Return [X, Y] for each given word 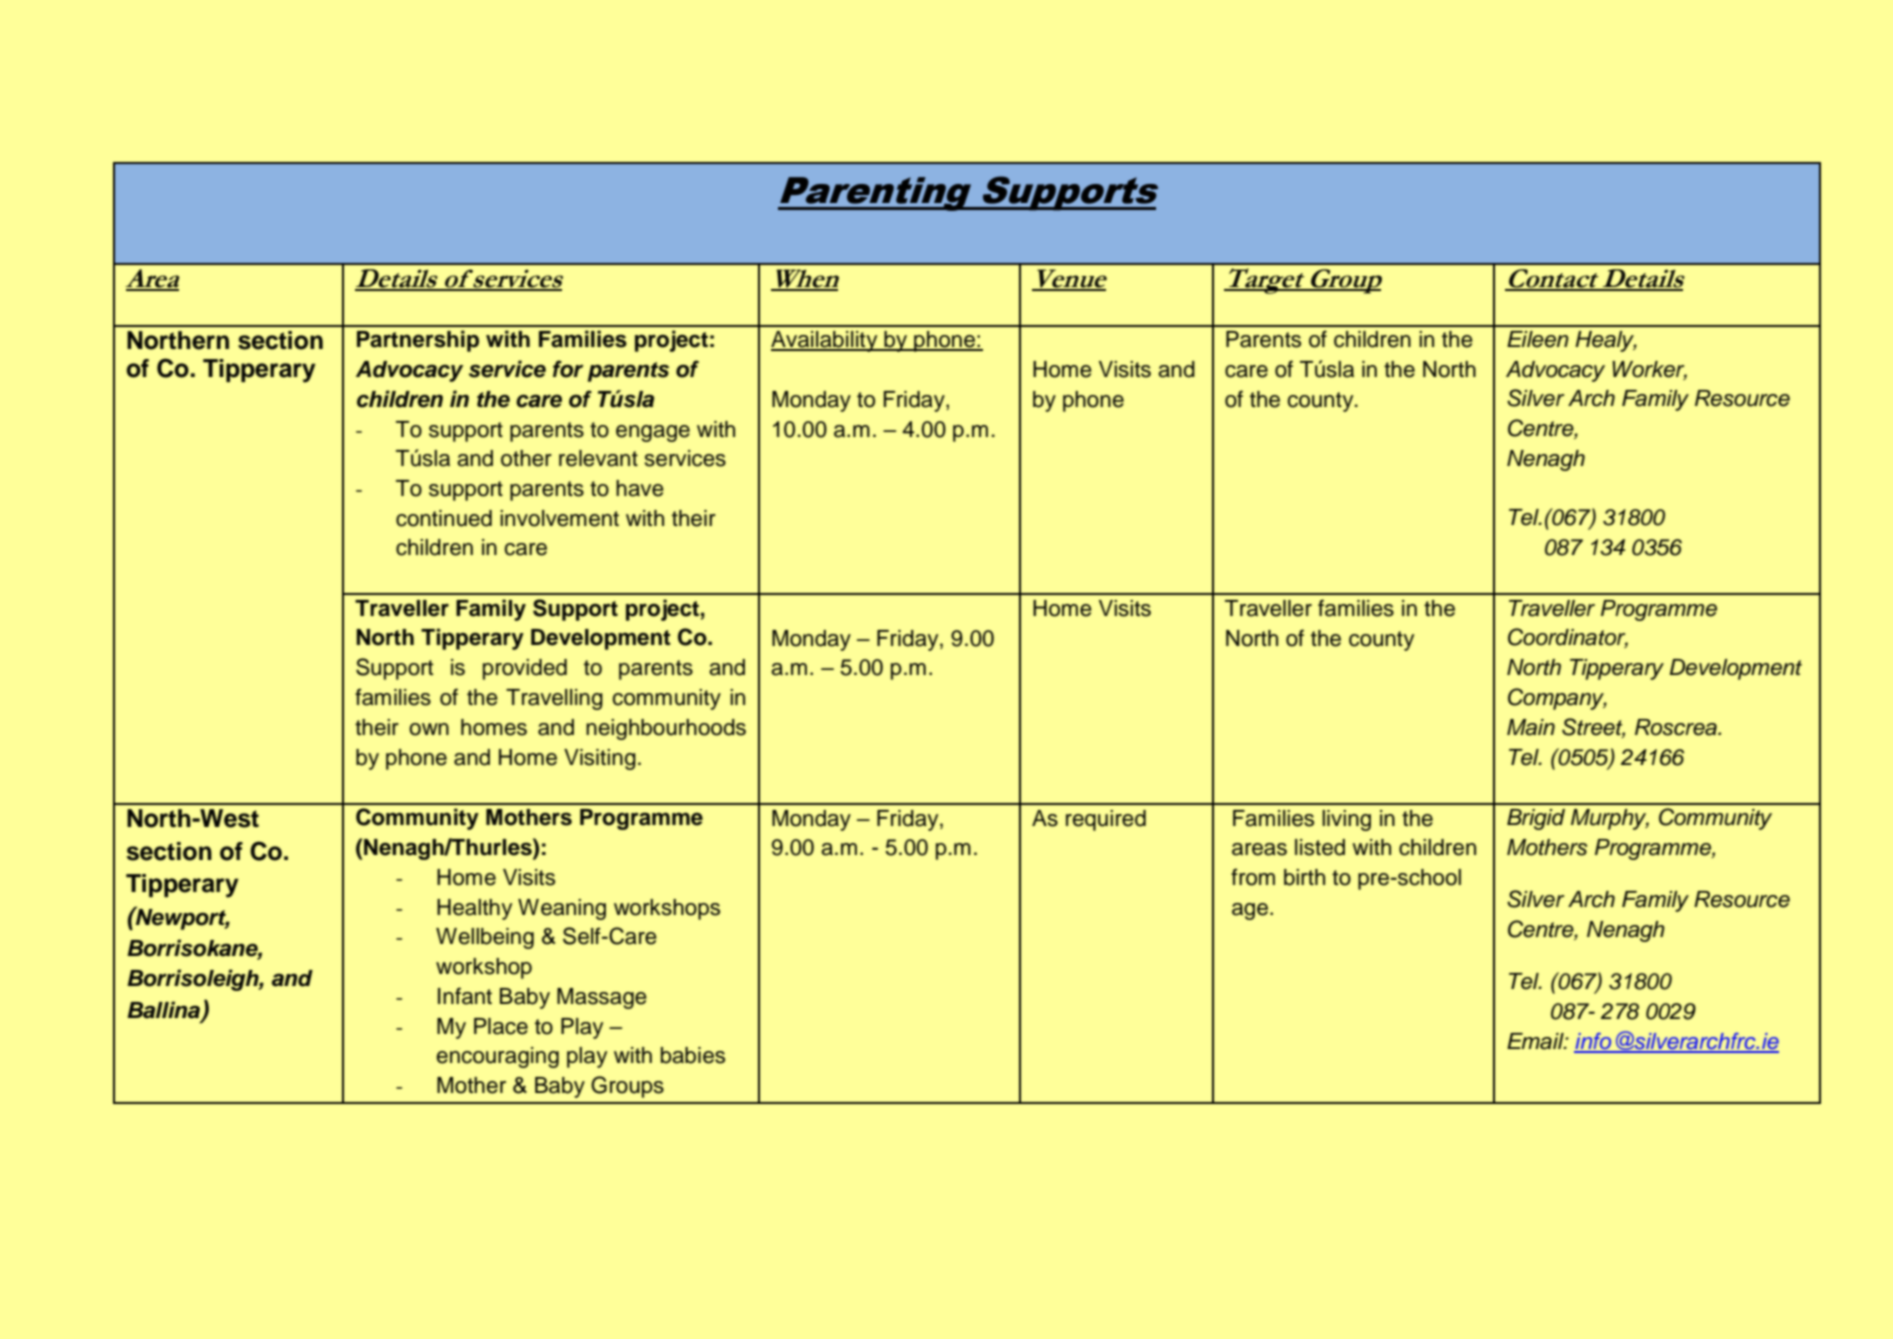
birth [1304, 877]
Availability [825, 341]
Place [501, 1026]
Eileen [1538, 339]
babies [693, 1055]
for [568, 369]
